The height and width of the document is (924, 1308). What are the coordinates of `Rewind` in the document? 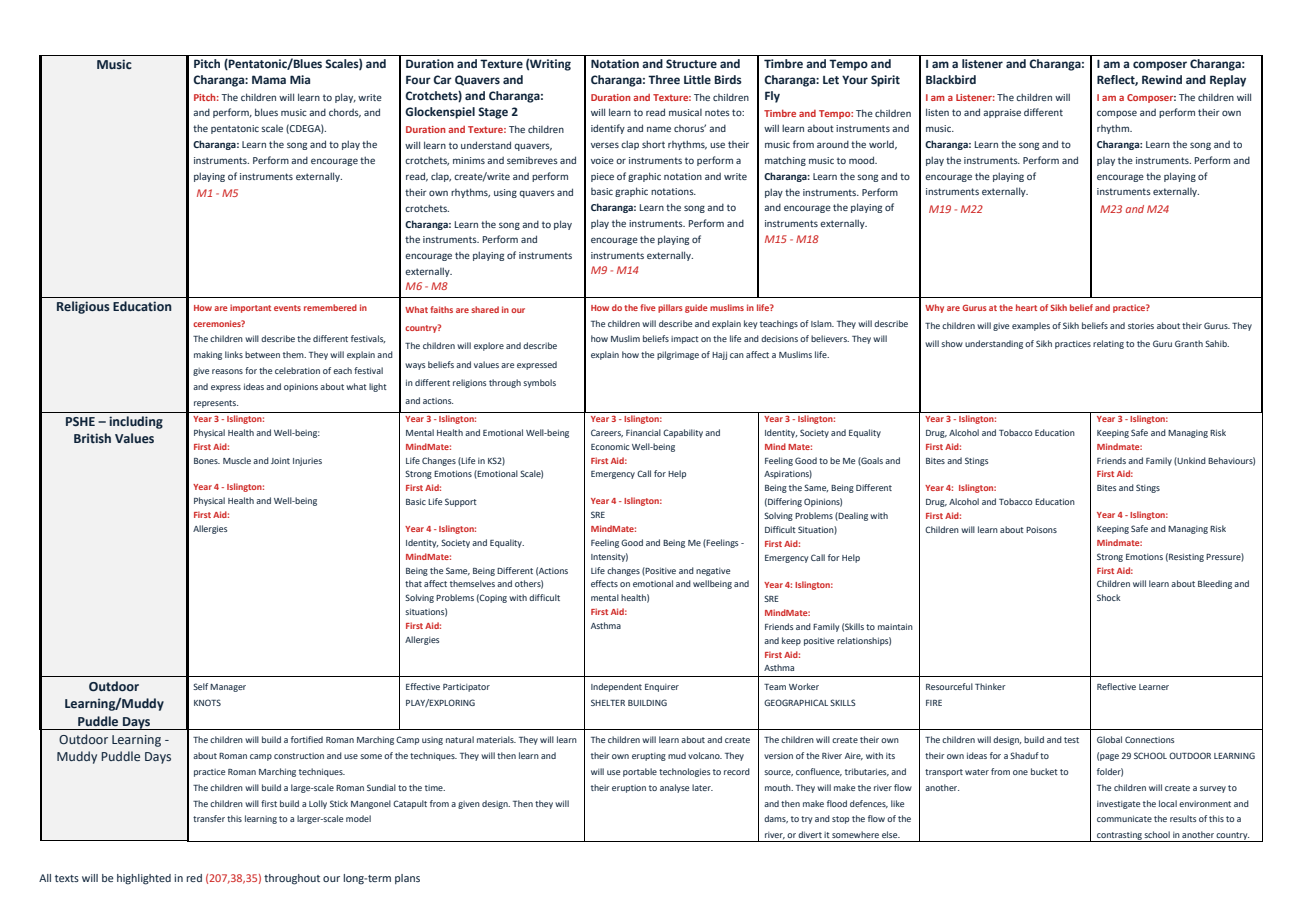 It's located at (1162, 79).
